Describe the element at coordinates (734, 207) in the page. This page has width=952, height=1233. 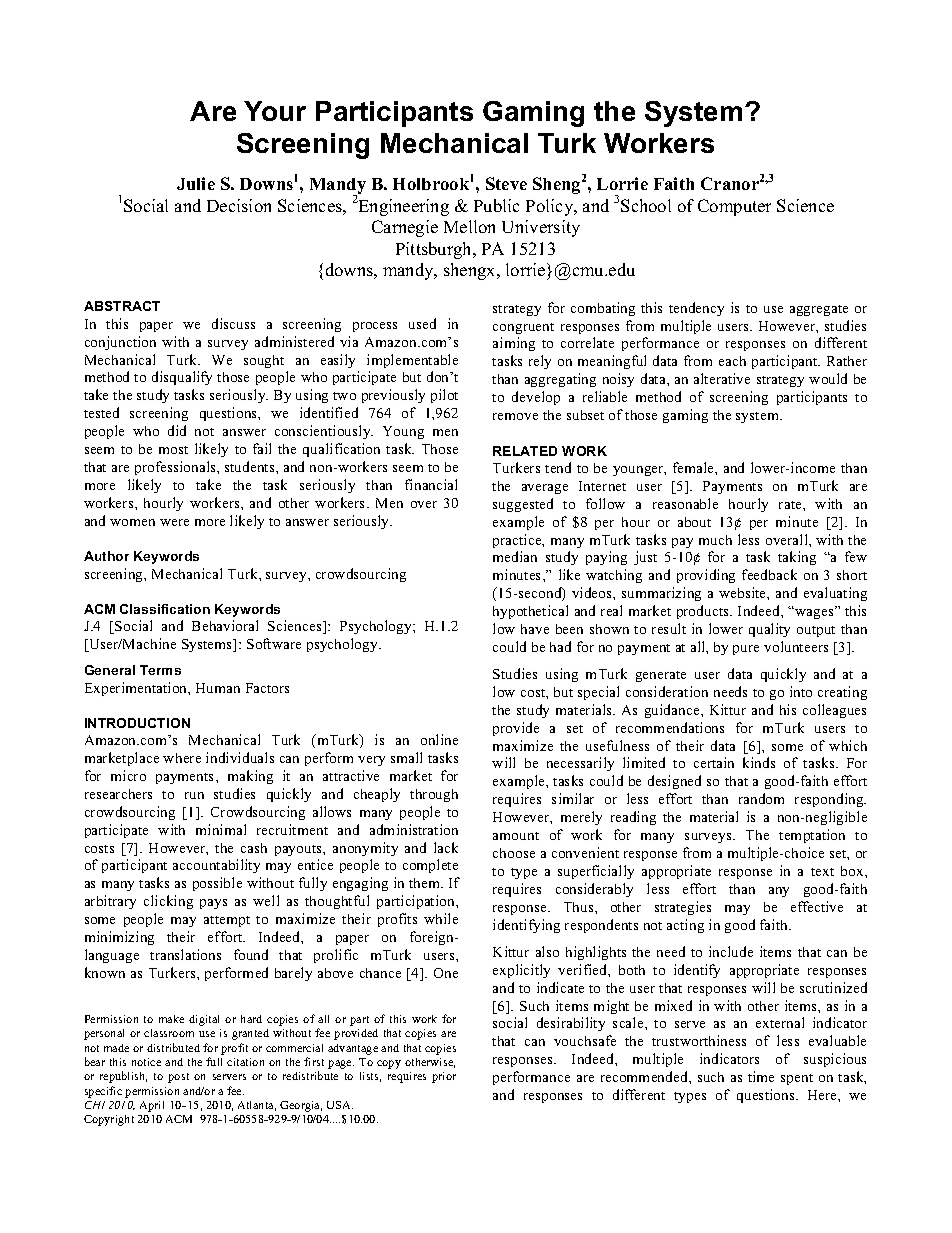
I see `Computer` at that location.
